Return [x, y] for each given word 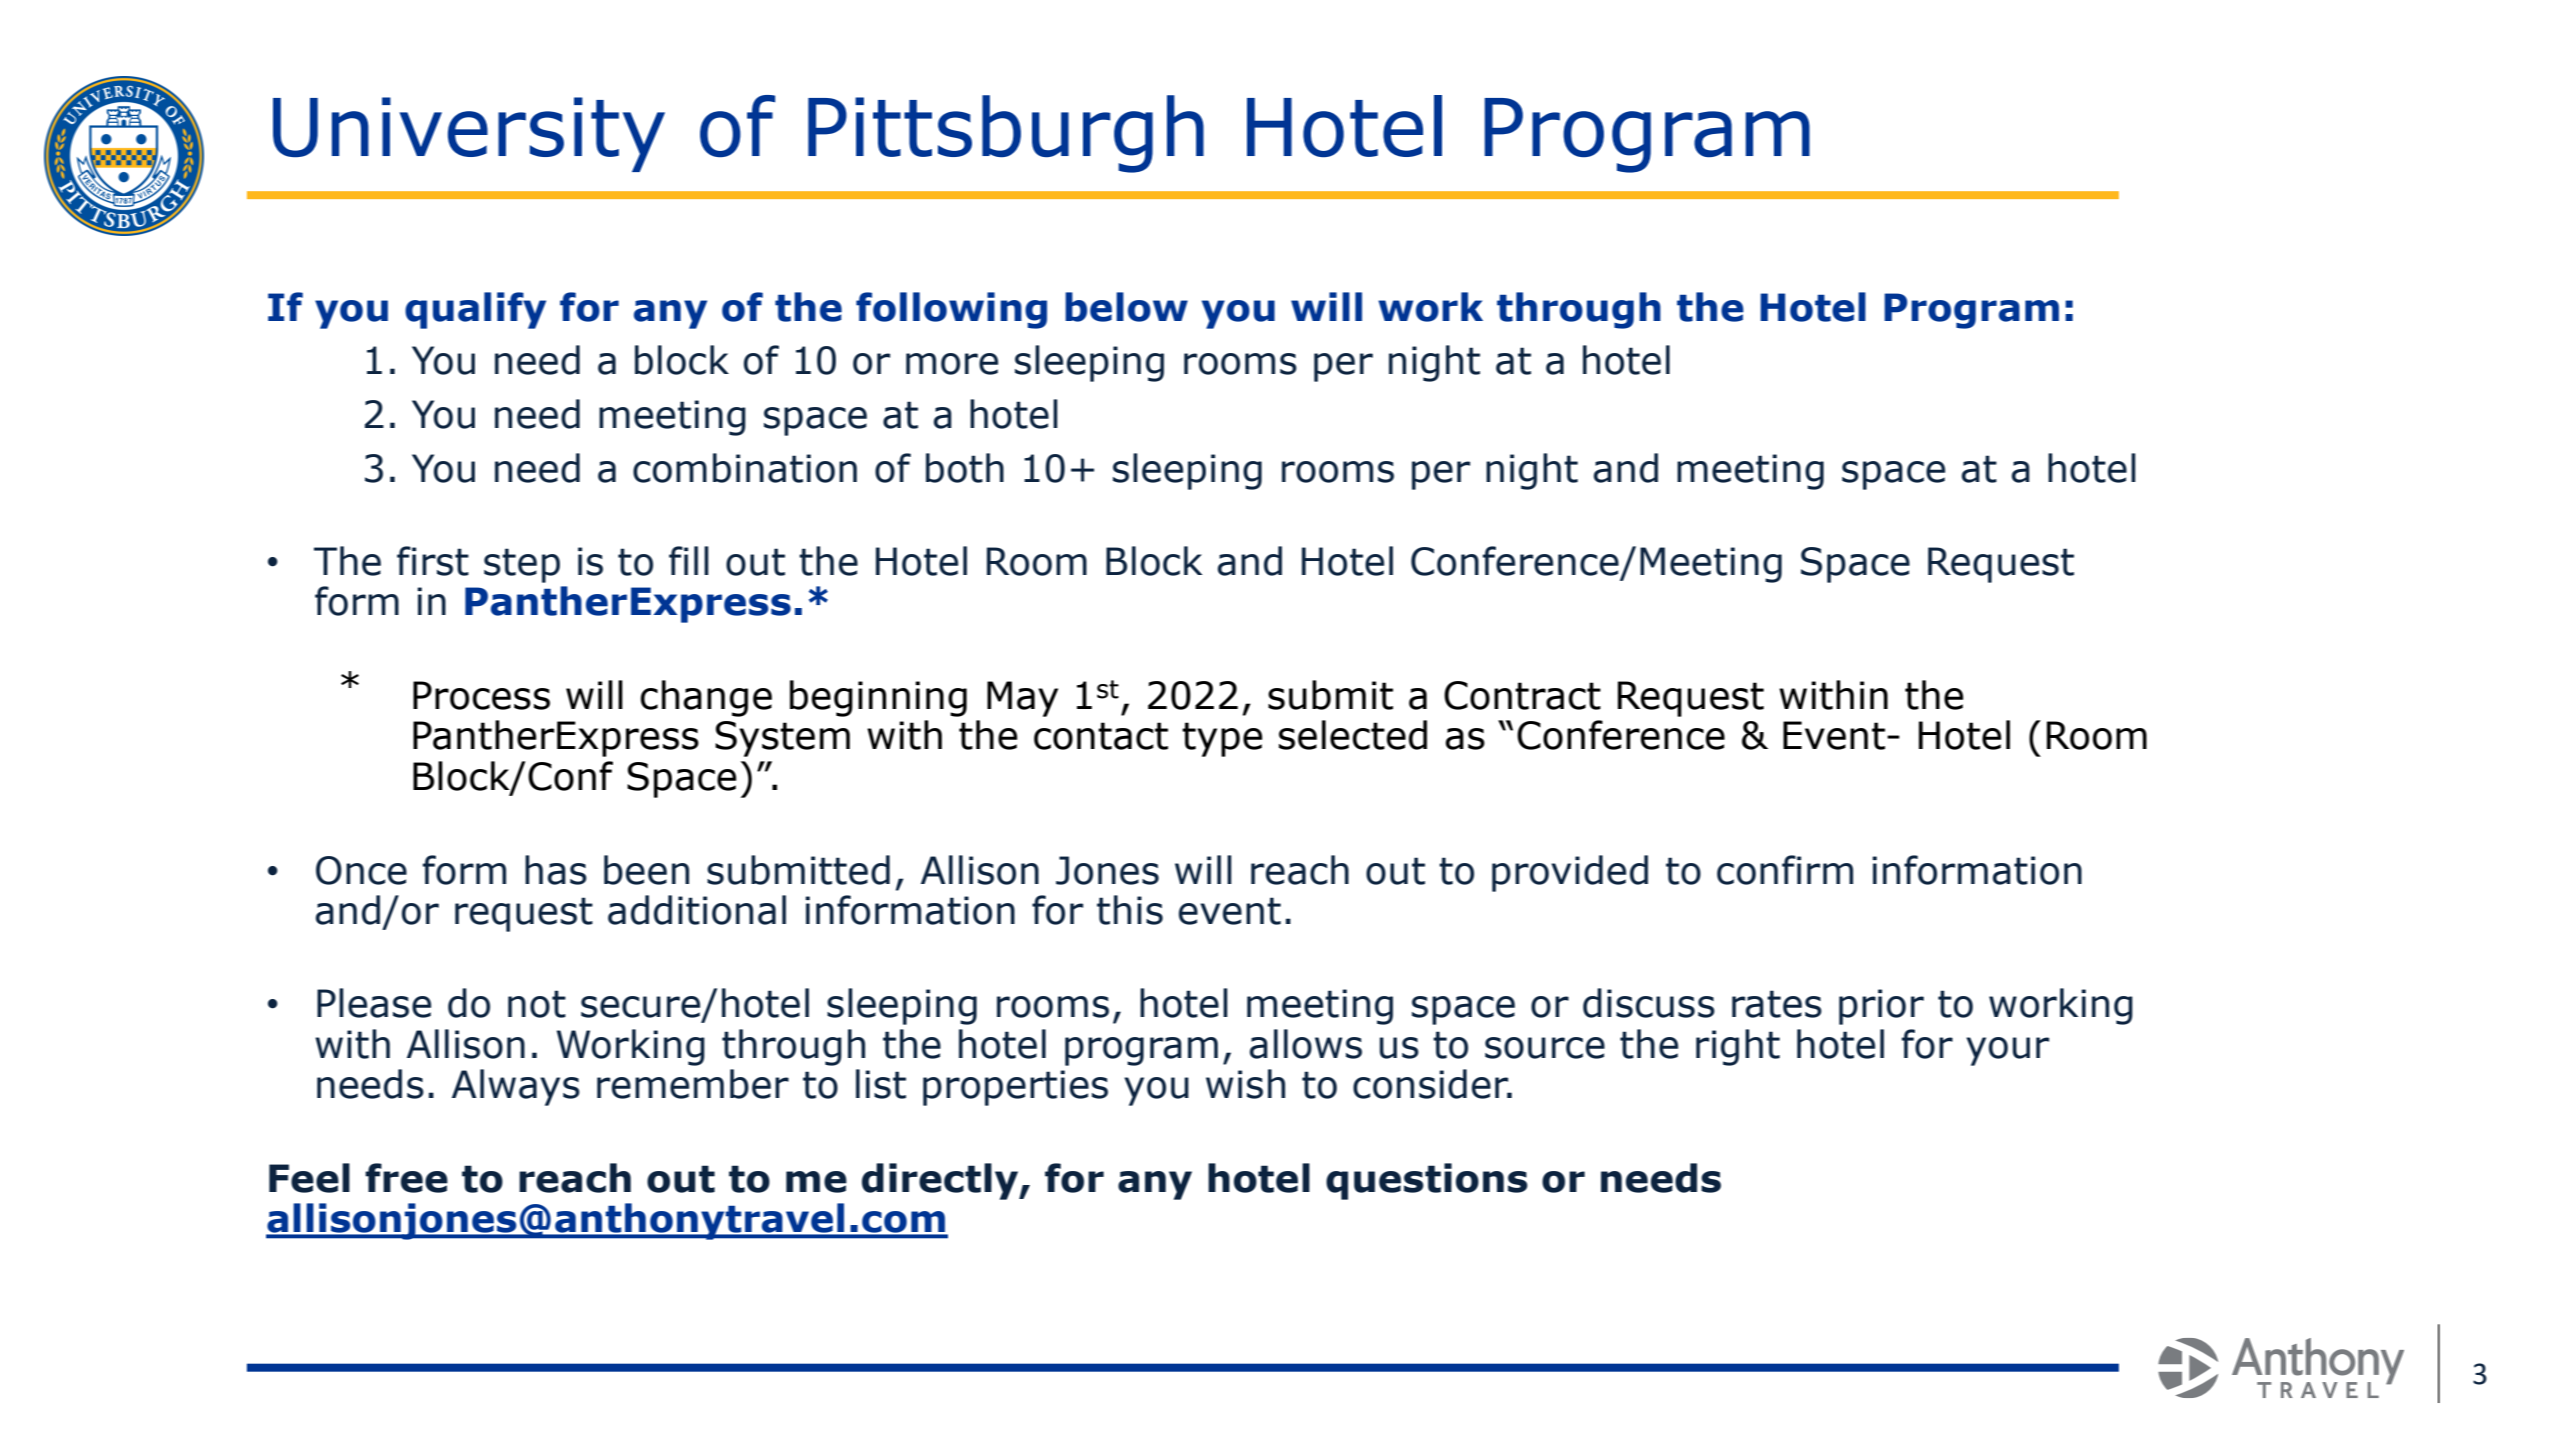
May [1022, 699]
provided [1570, 873]
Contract [1522, 695]
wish [1245, 1084]
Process [481, 695]
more [952, 364]
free [406, 1178]
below [1126, 307]
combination [745, 468]
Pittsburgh [1006, 134]
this [1130, 910]
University [469, 134]
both [965, 468]
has [556, 870]
